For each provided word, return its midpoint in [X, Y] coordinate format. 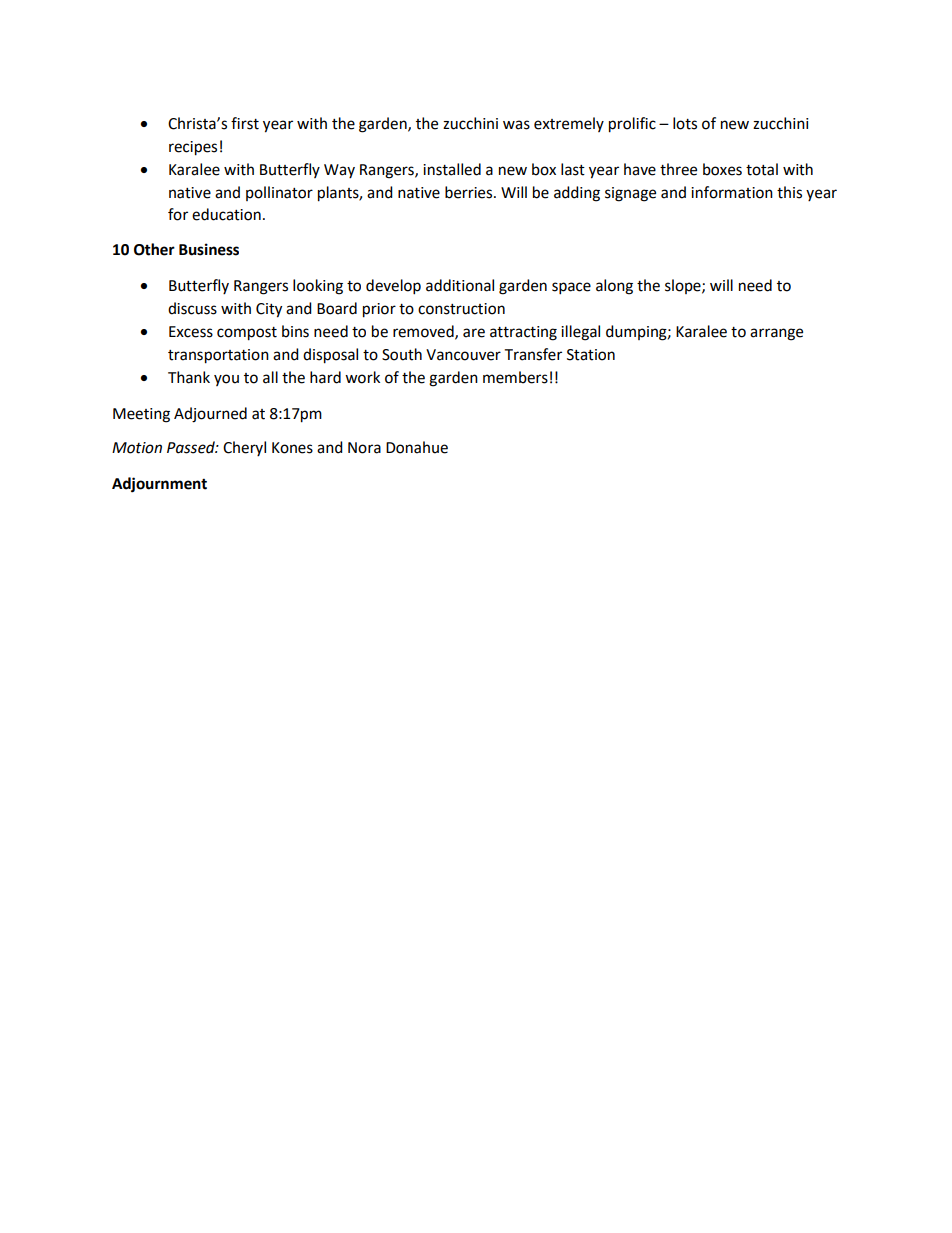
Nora [364, 448]
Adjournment [159, 485]
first [245, 123]
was [516, 125]
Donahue [417, 447]
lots [685, 123]
